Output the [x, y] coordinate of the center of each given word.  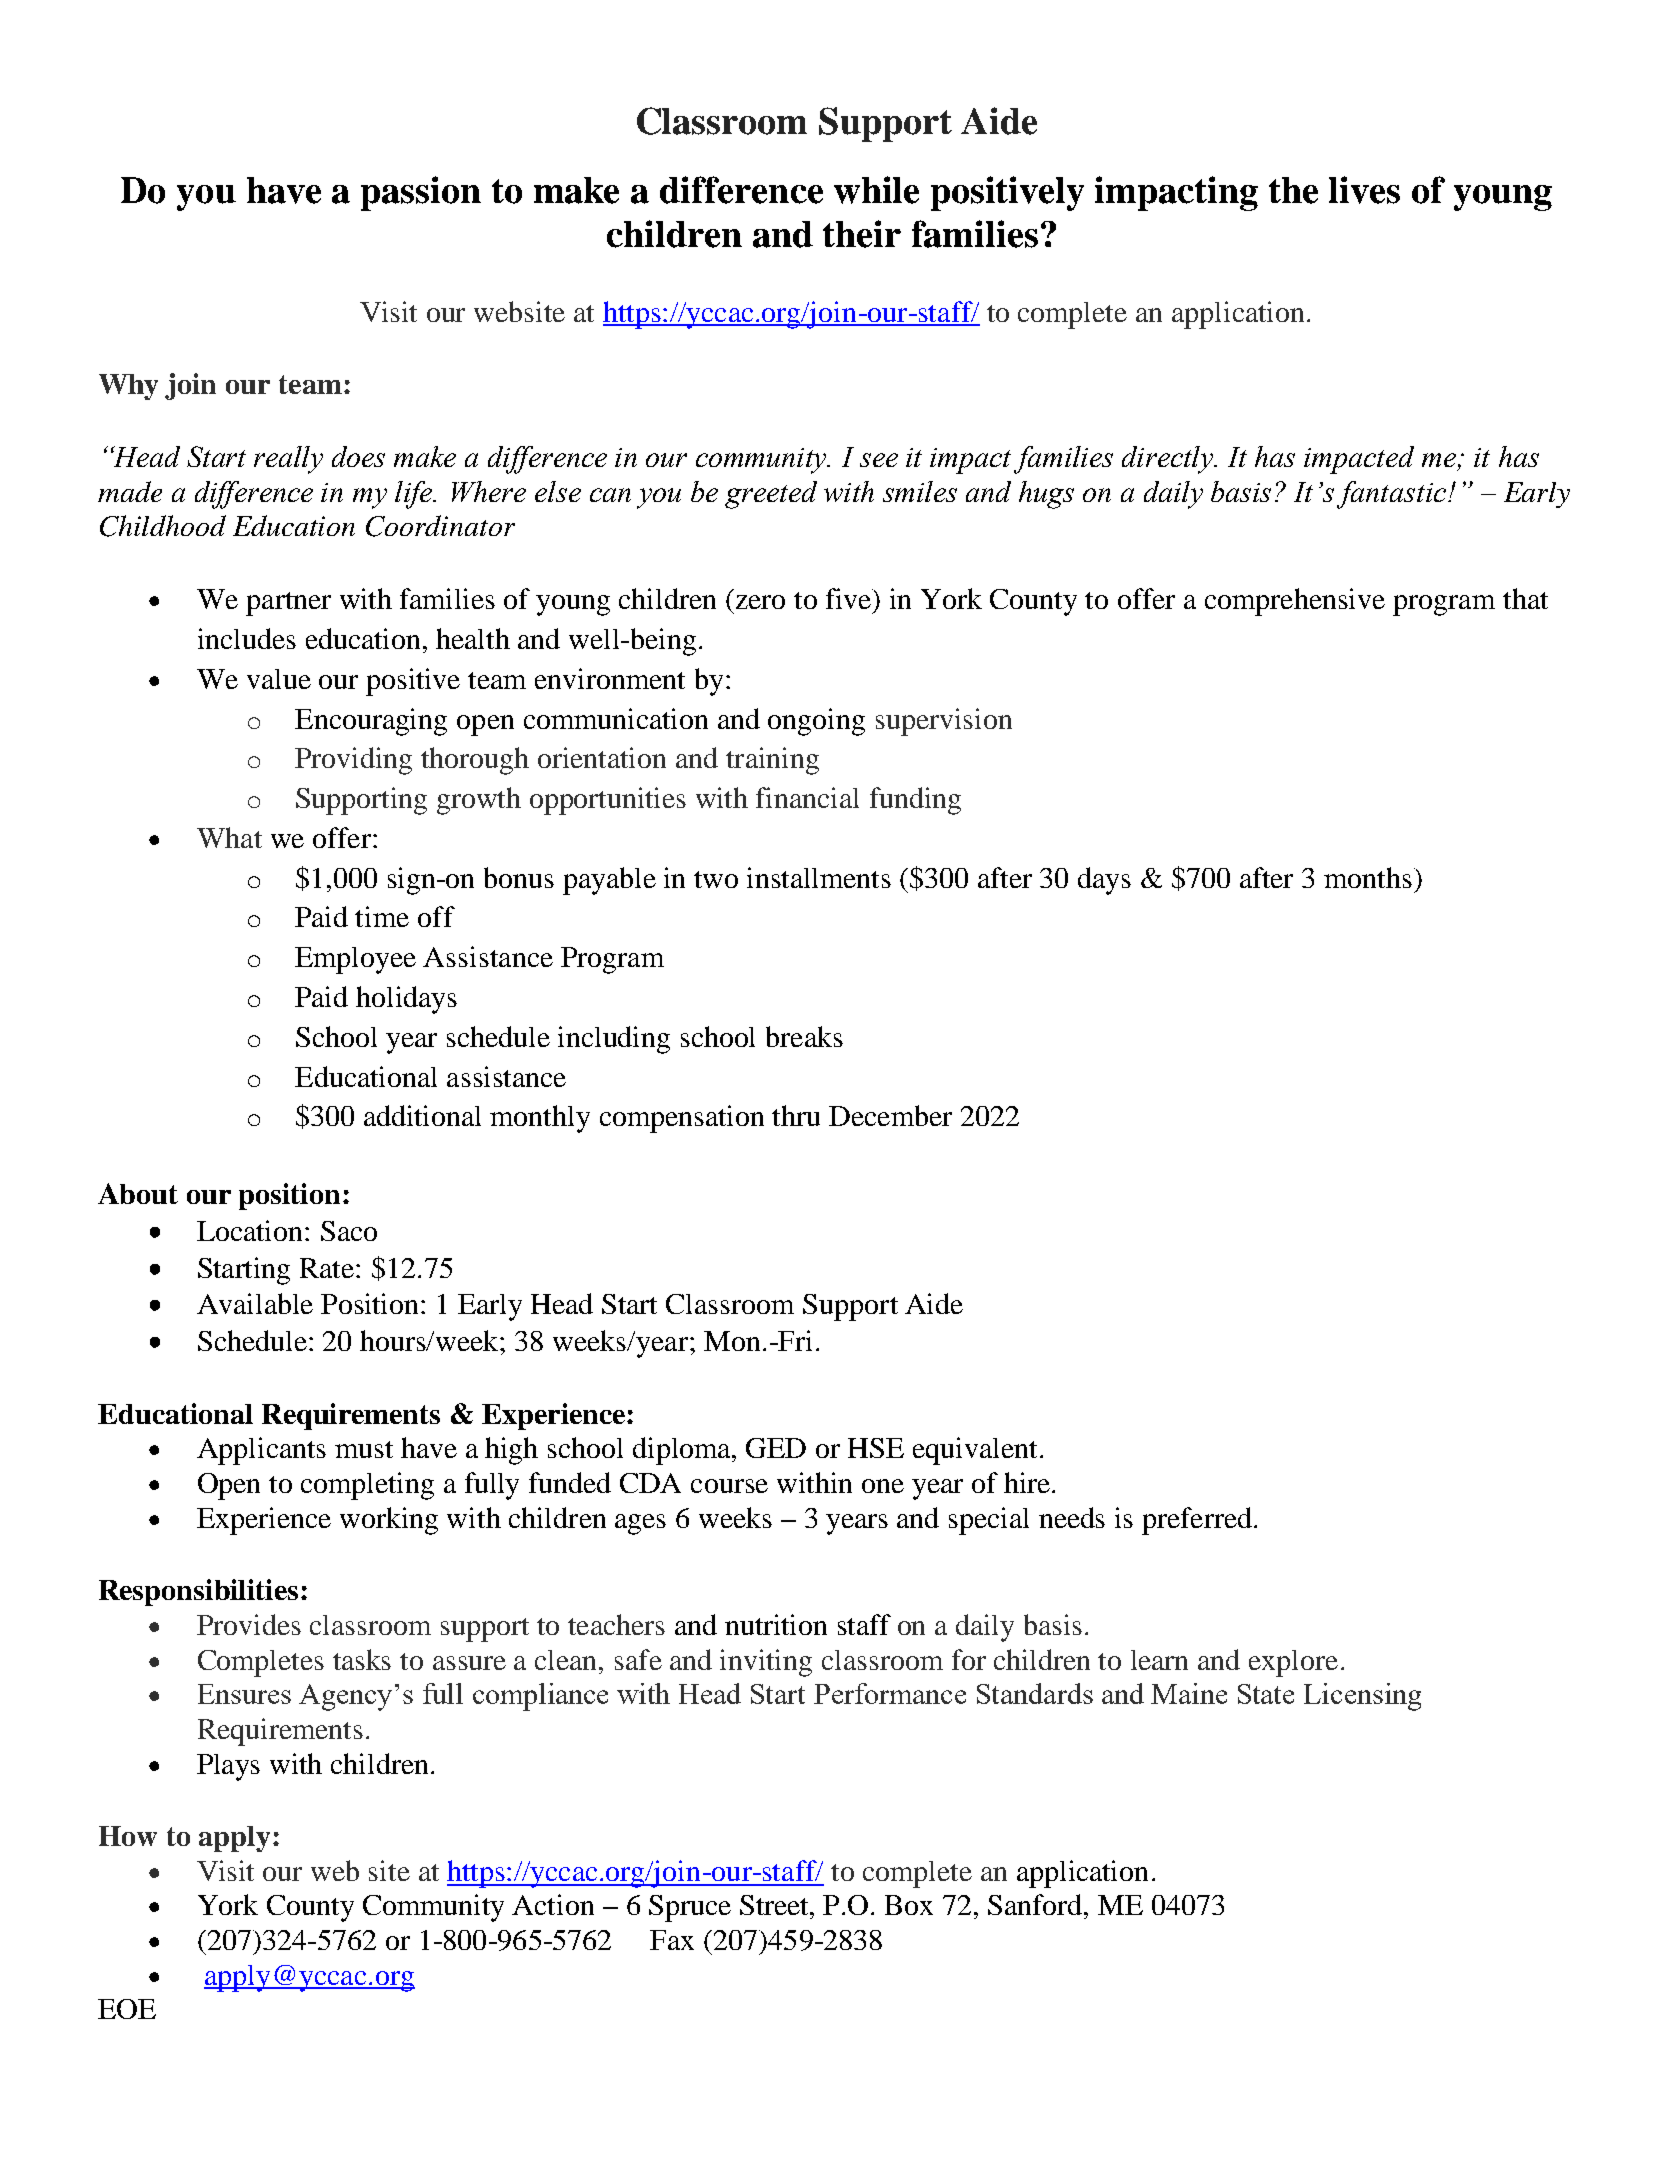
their [862, 234]
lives [1364, 190]
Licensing [1362, 1697]
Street [776, 1905]
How [128, 1836]
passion [421, 193]
